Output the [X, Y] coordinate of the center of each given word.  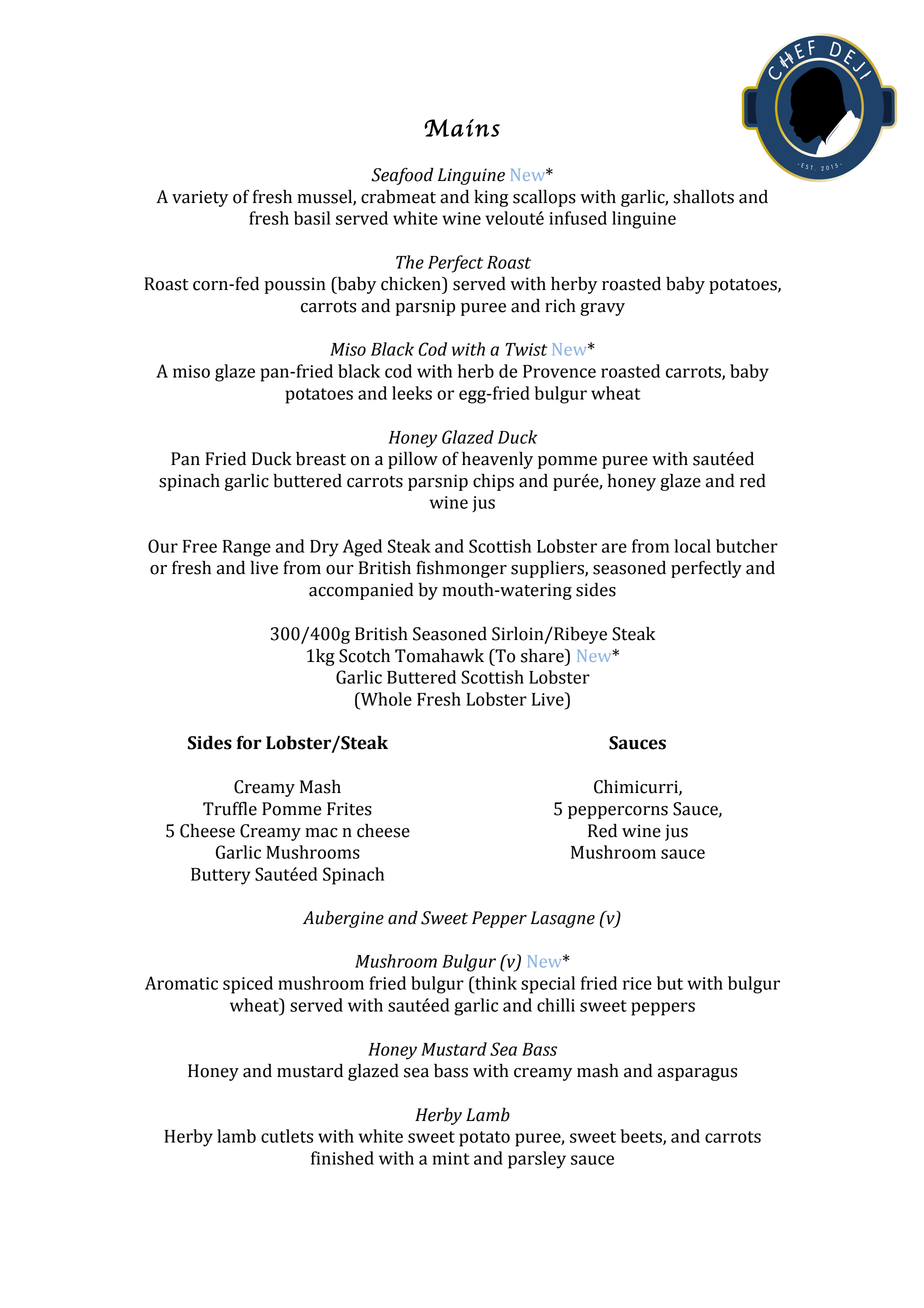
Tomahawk [439, 655]
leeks [412, 393]
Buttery [221, 876]
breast [321, 458]
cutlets [287, 1136]
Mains [462, 128]
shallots [703, 196]
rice [637, 983]
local [692, 546]
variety [200, 198]
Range [247, 548]
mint [451, 1158]
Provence [559, 371]
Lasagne [563, 919]
